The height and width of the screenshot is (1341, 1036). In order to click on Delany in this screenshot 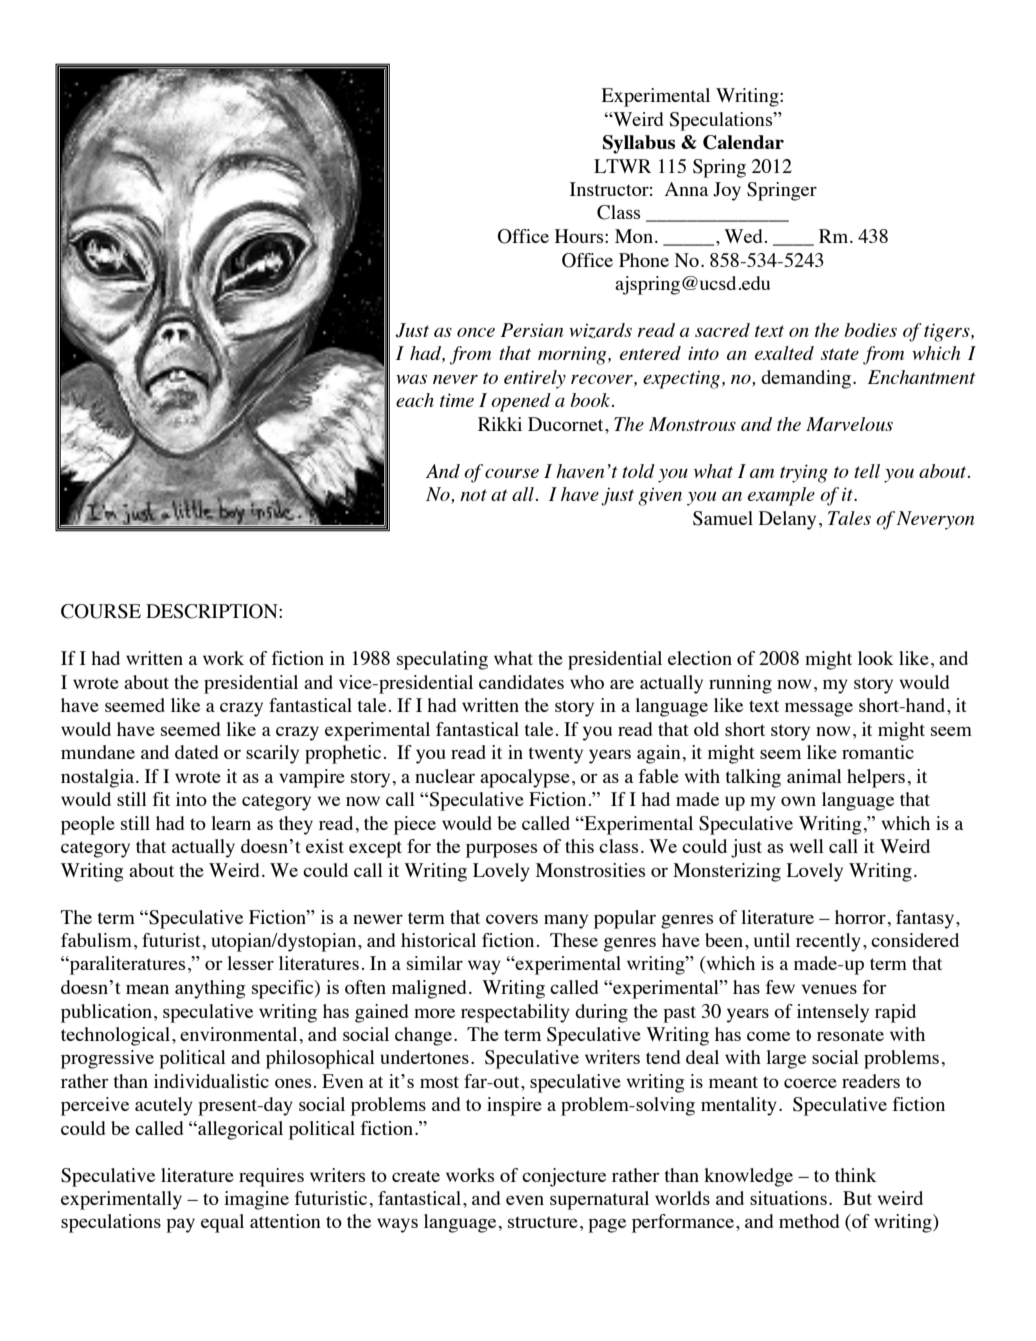, I will do `click(787, 520)`.
